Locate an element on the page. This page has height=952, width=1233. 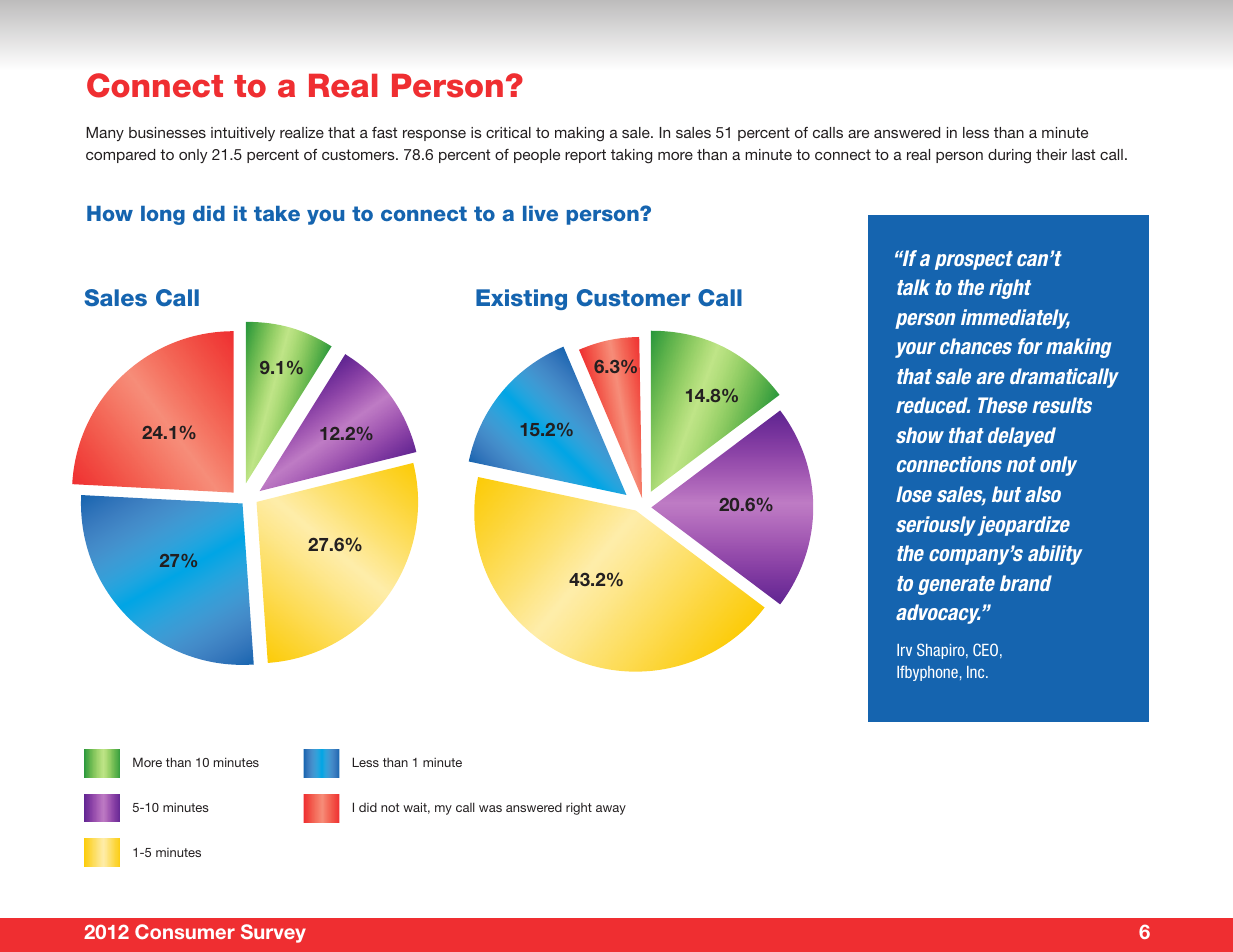
seriously is located at coordinates (936, 526).
